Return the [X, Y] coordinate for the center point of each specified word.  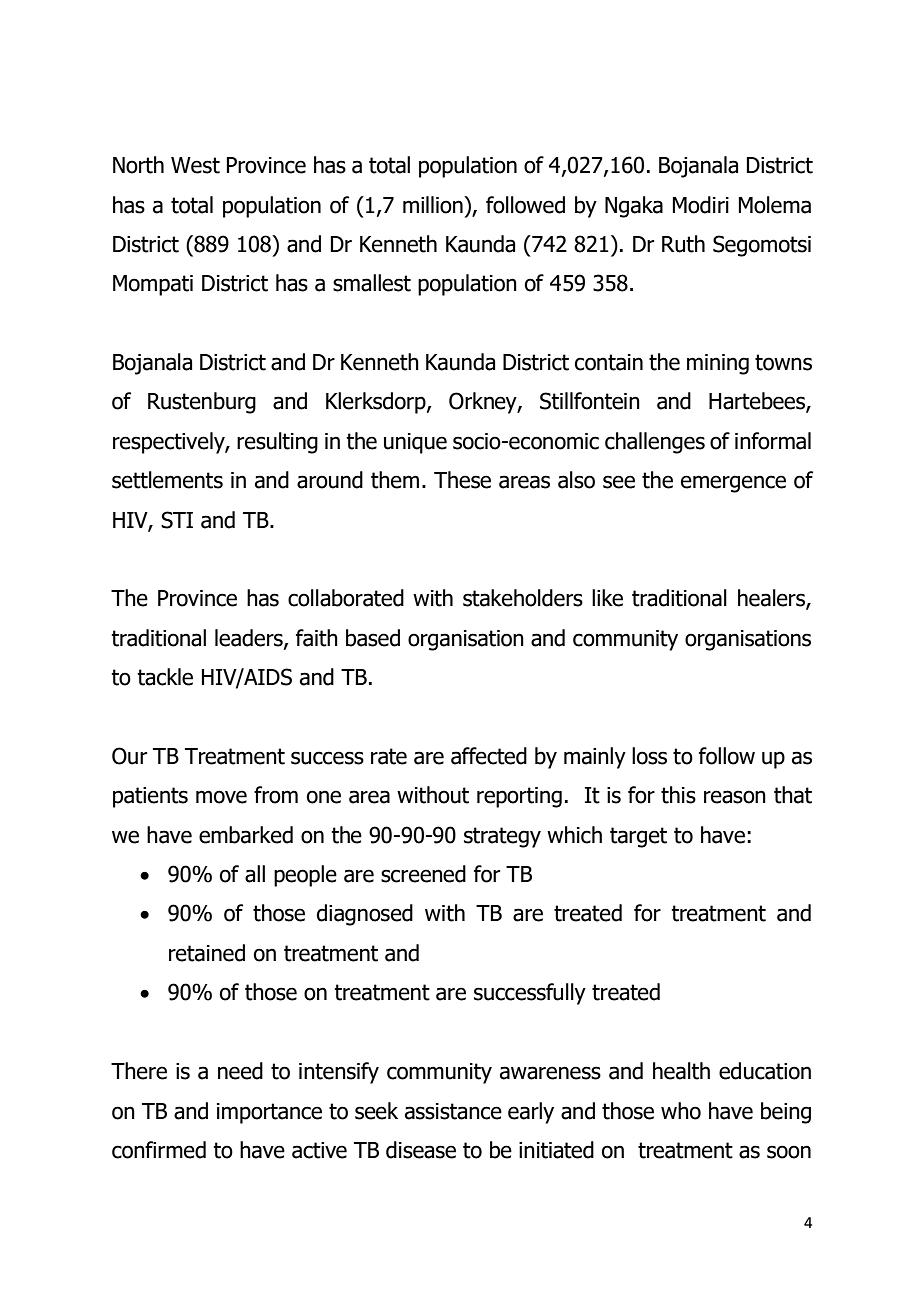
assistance [453, 1111]
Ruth [683, 244]
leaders [250, 638]
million [434, 205]
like [607, 598]
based [373, 638]
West [195, 165]
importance [269, 1113]
